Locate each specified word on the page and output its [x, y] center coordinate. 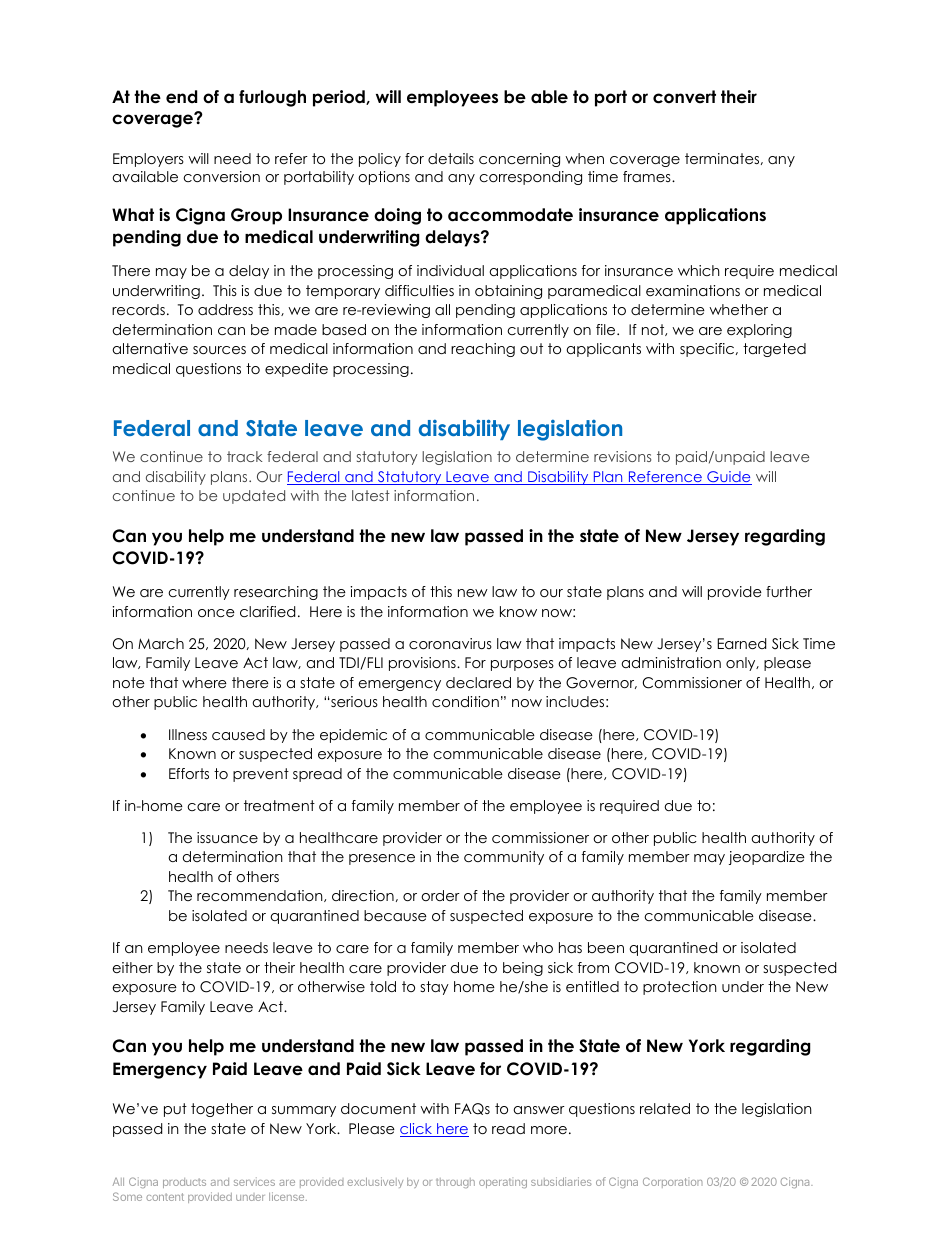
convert [684, 97]
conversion [221, 176]
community [504, 858]
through [455, 1183]
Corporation [673, 1182]
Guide [728, 478]
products [184, 1183]
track [244, 456]
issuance [227, 837]
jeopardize [767, 858]
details [451, 158]
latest [371, 495]
